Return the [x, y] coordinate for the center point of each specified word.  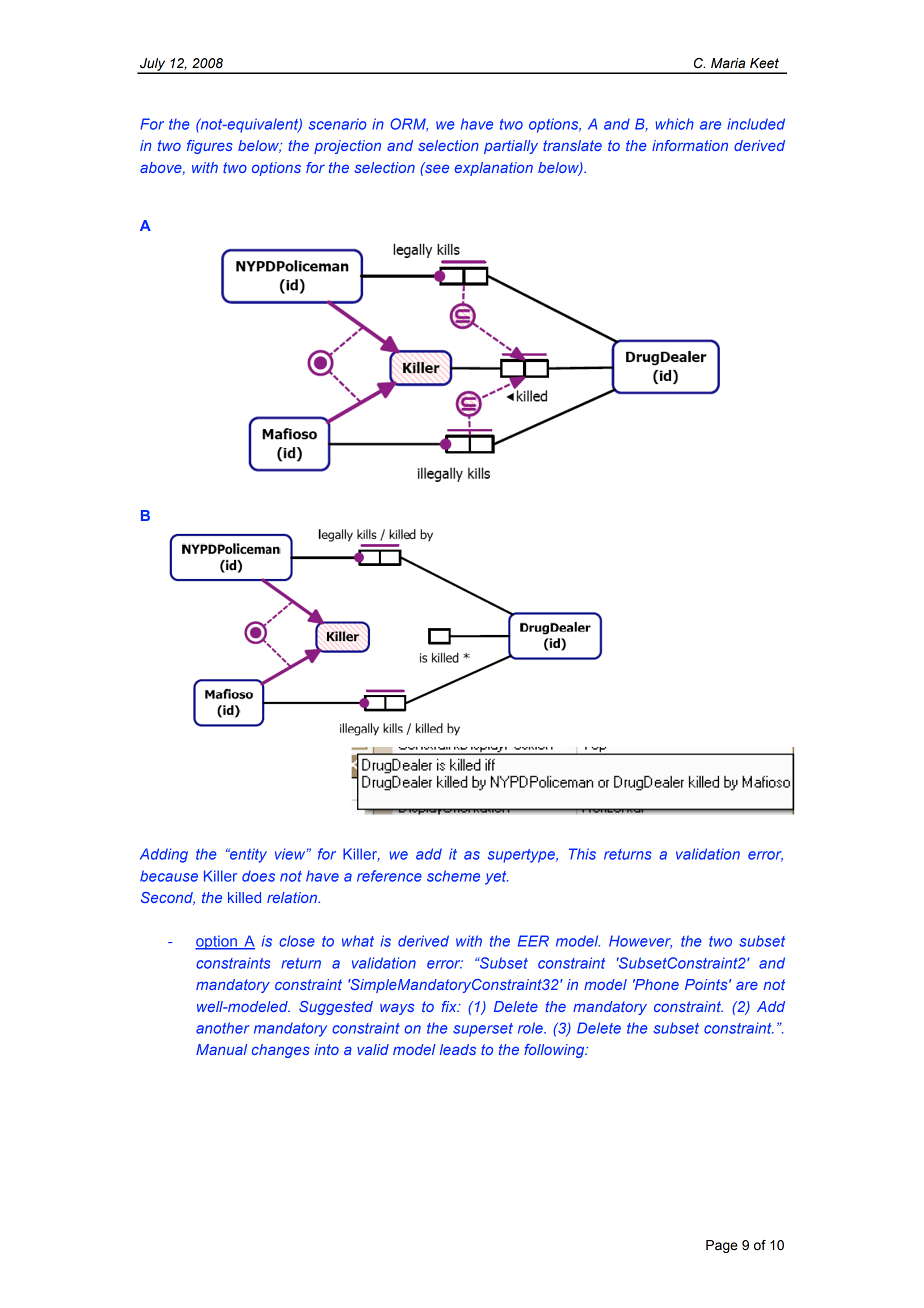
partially [511, 147]
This [582, 854]
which [675, 124]
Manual [221, 1049]
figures [210, 147]
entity [247, 855]
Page [722, 1246]
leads [458, 1049]
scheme [453, 876]
